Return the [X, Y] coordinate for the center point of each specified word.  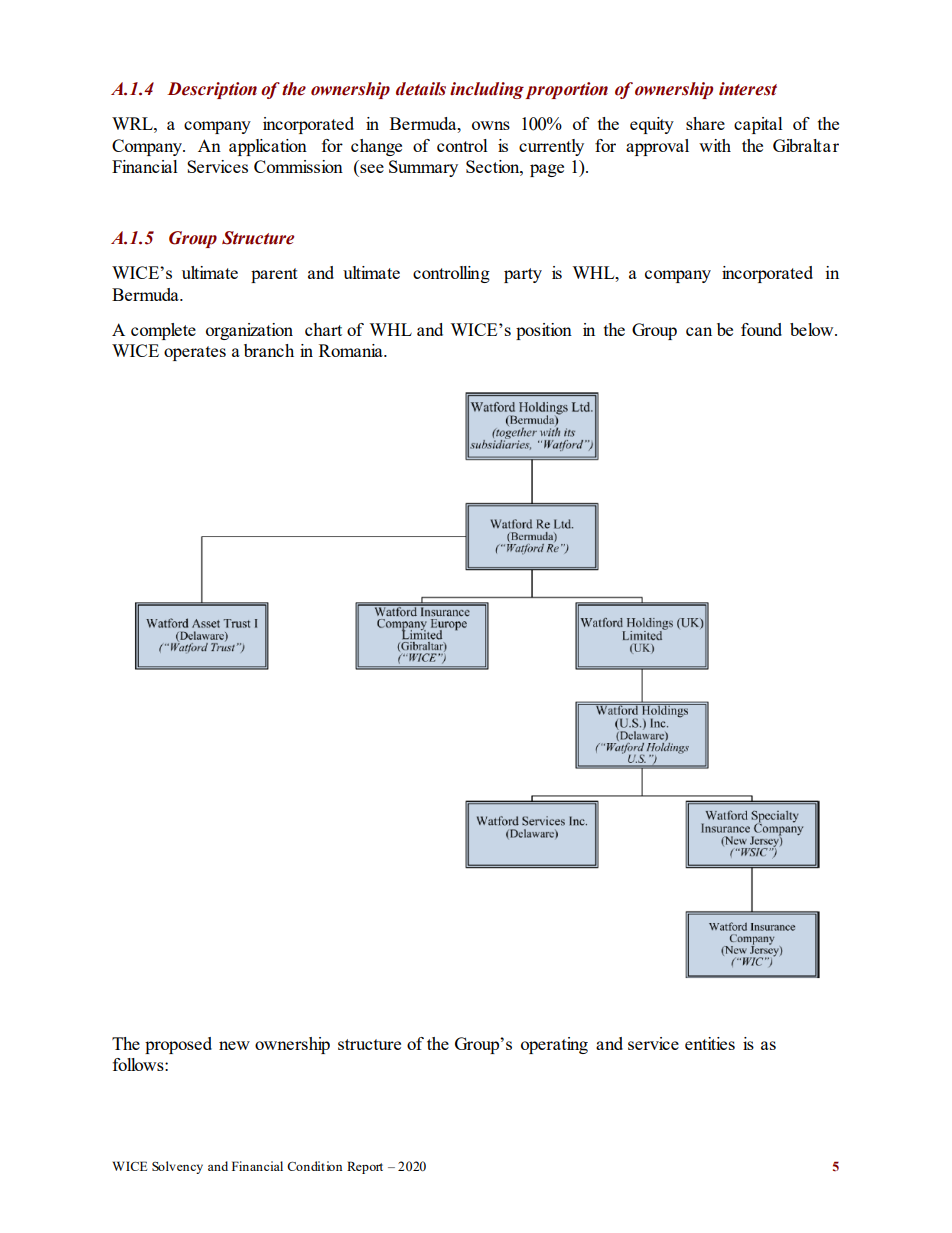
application [268, 147]
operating [554, 1045]
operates [195, 353]
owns [491, 125]
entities [710, 1043]
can [699, 331]
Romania [352, 350]
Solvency [177, 1167]
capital [758, 125]
